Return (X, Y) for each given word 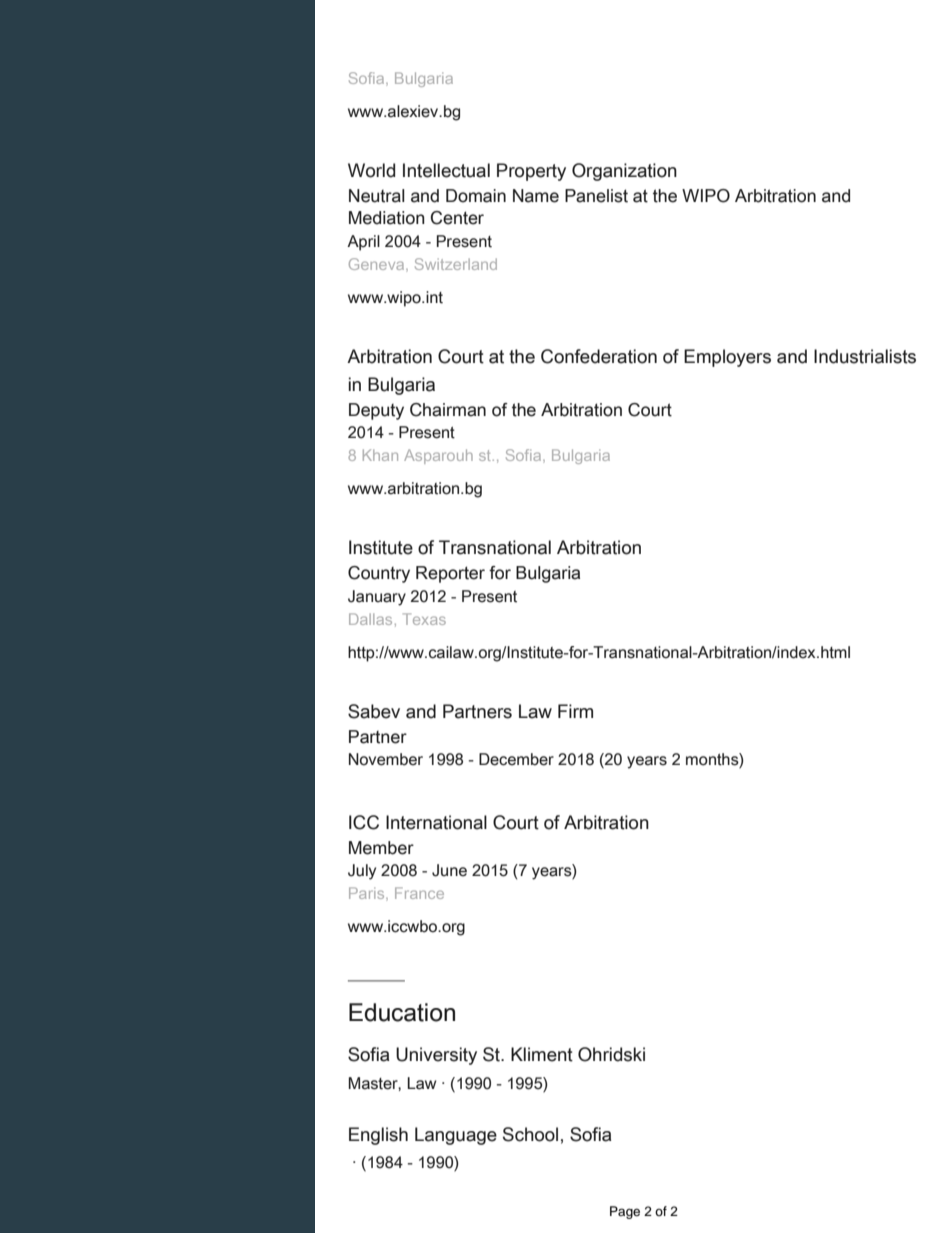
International (436, 822)
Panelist (596, 196)
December (516, 759)
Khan (380, 455)
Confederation (599, 356)
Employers (727, 358)
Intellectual (446, 170)
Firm (575, 711)
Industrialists (865, 356)
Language (456, 1136)
